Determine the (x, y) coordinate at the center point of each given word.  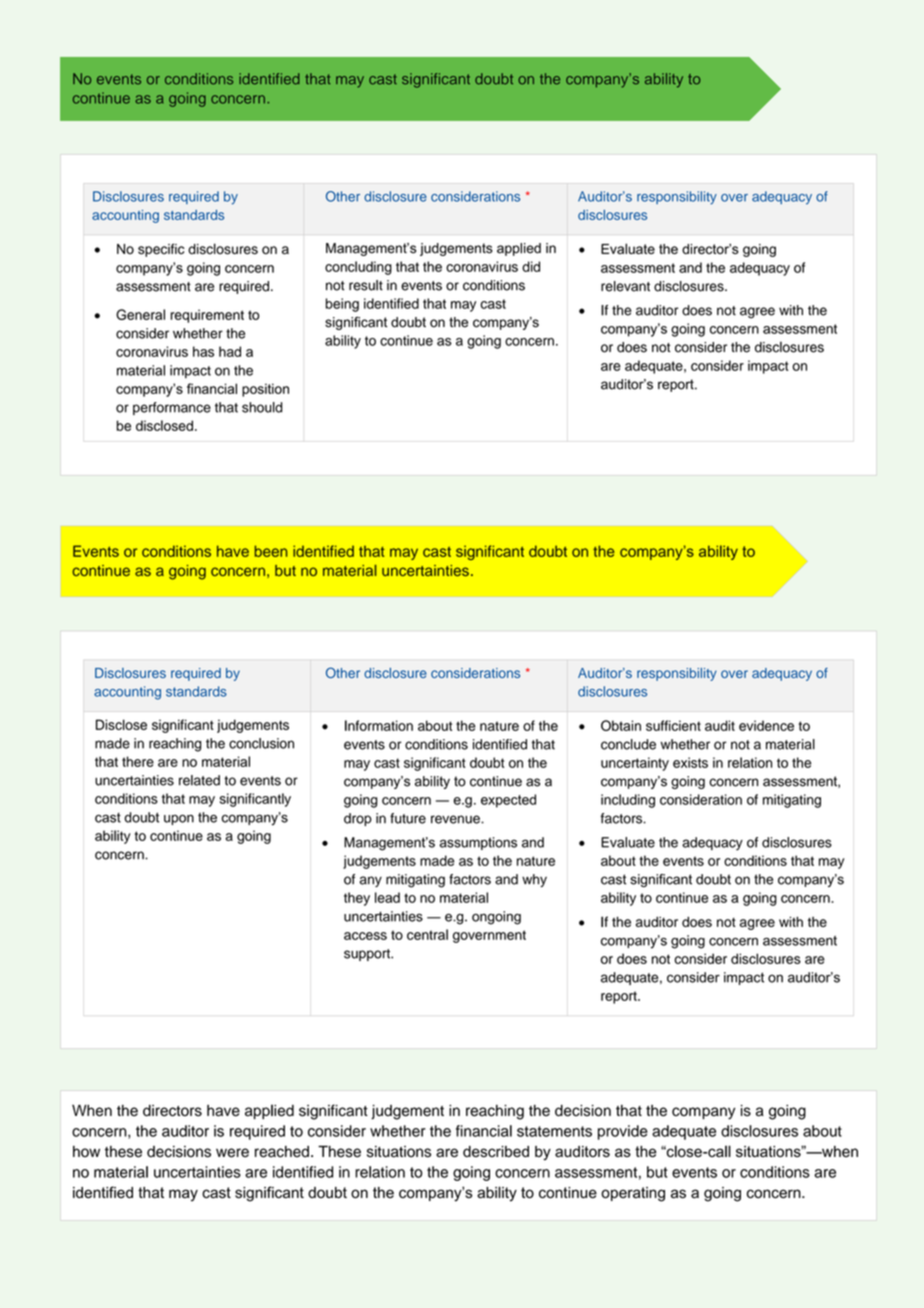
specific (161, 250)
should (262, 407)
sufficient (673, 725)
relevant (625, 286)
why (534, 880)
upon (179, 819)
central (427, 934)
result (366, 285)
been (271, 551)
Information (379, 725)
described (496, 1151)
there (138, 761)
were (232, 1153)
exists (690, 762)
